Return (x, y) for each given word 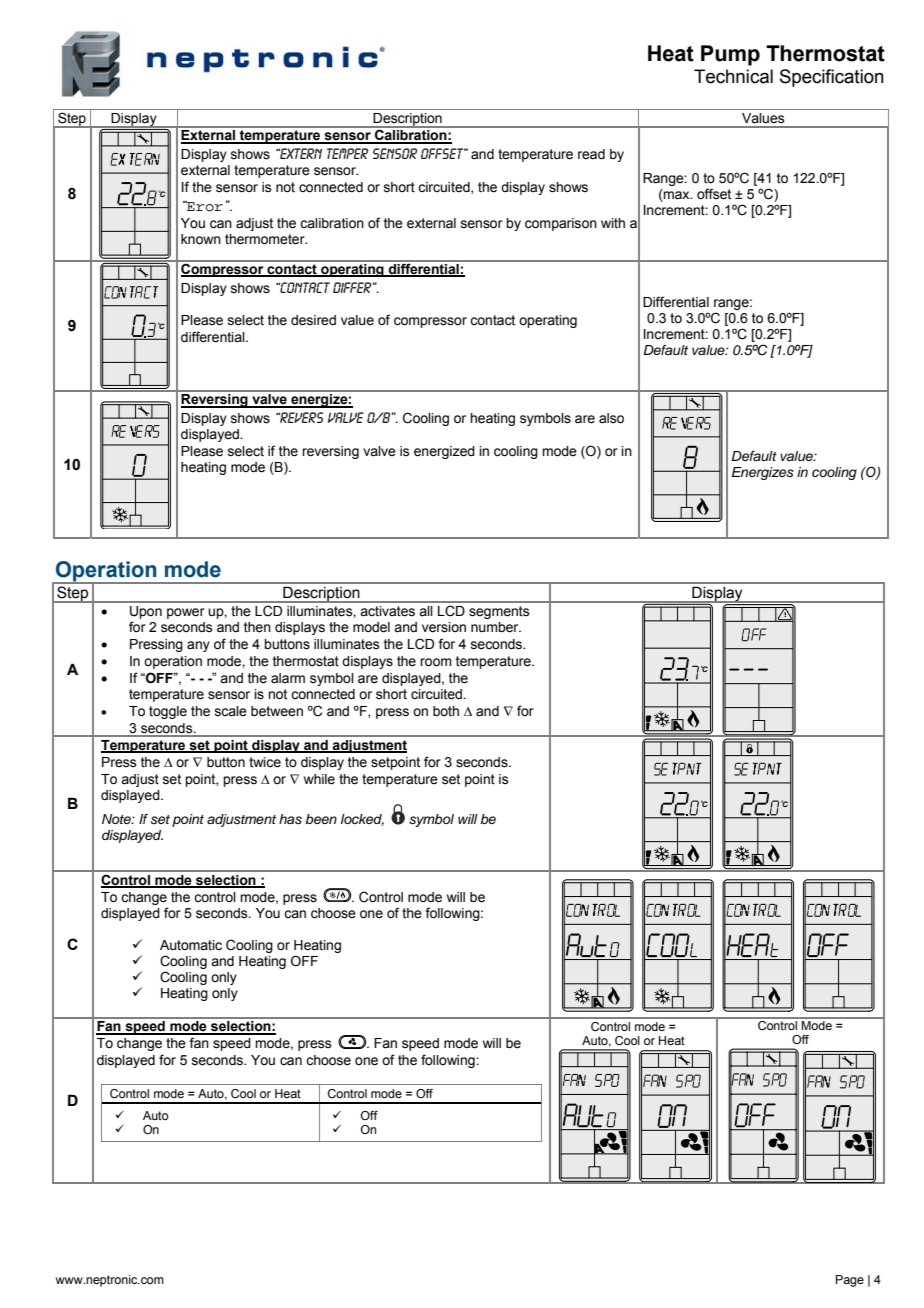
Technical (733, 76)
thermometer (266, 239)
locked (362, 820)
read (591, 154)
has (290, 819)
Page (850, 1281)
